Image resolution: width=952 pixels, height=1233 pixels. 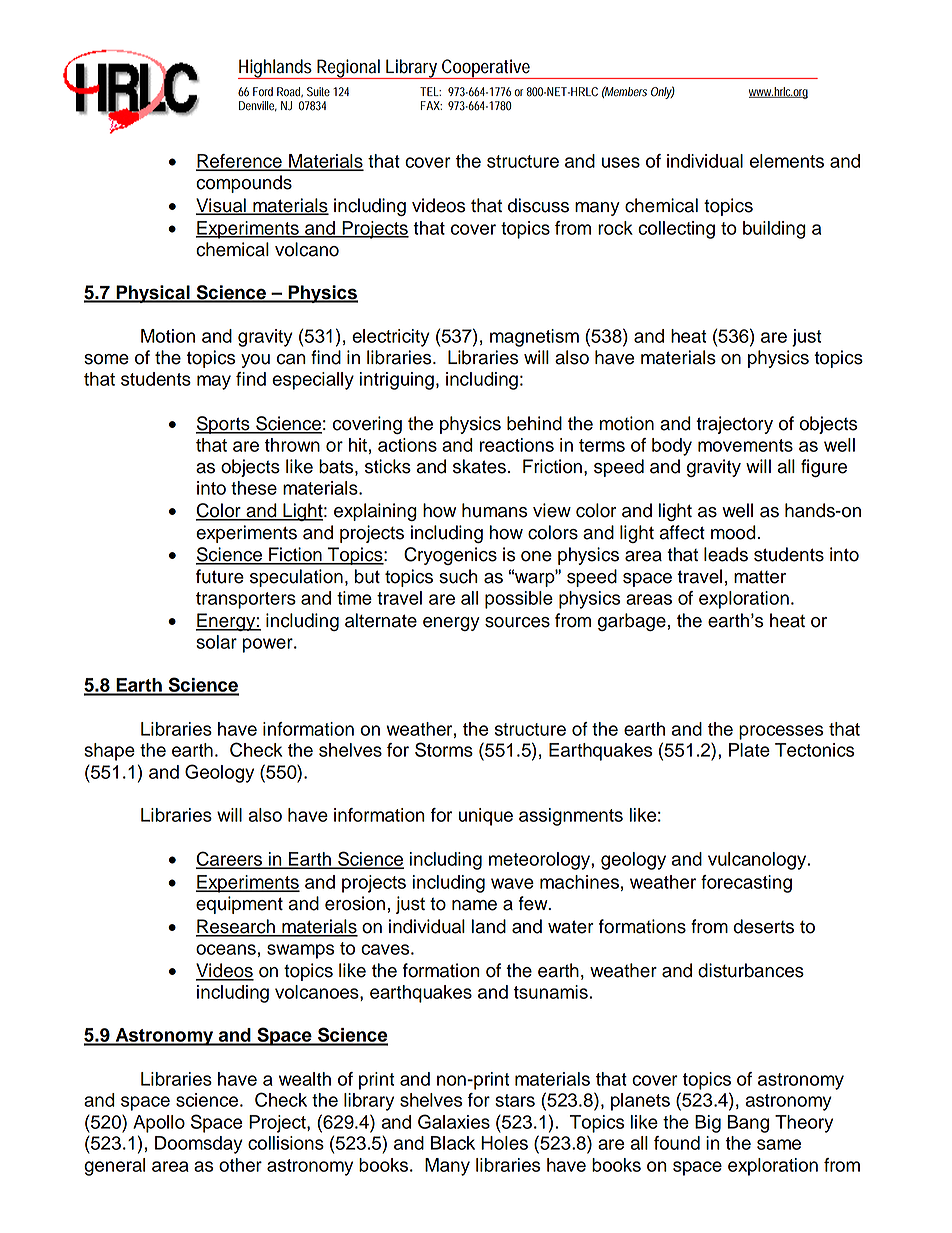 I want to click on movements, so click(x=745, y=445).
